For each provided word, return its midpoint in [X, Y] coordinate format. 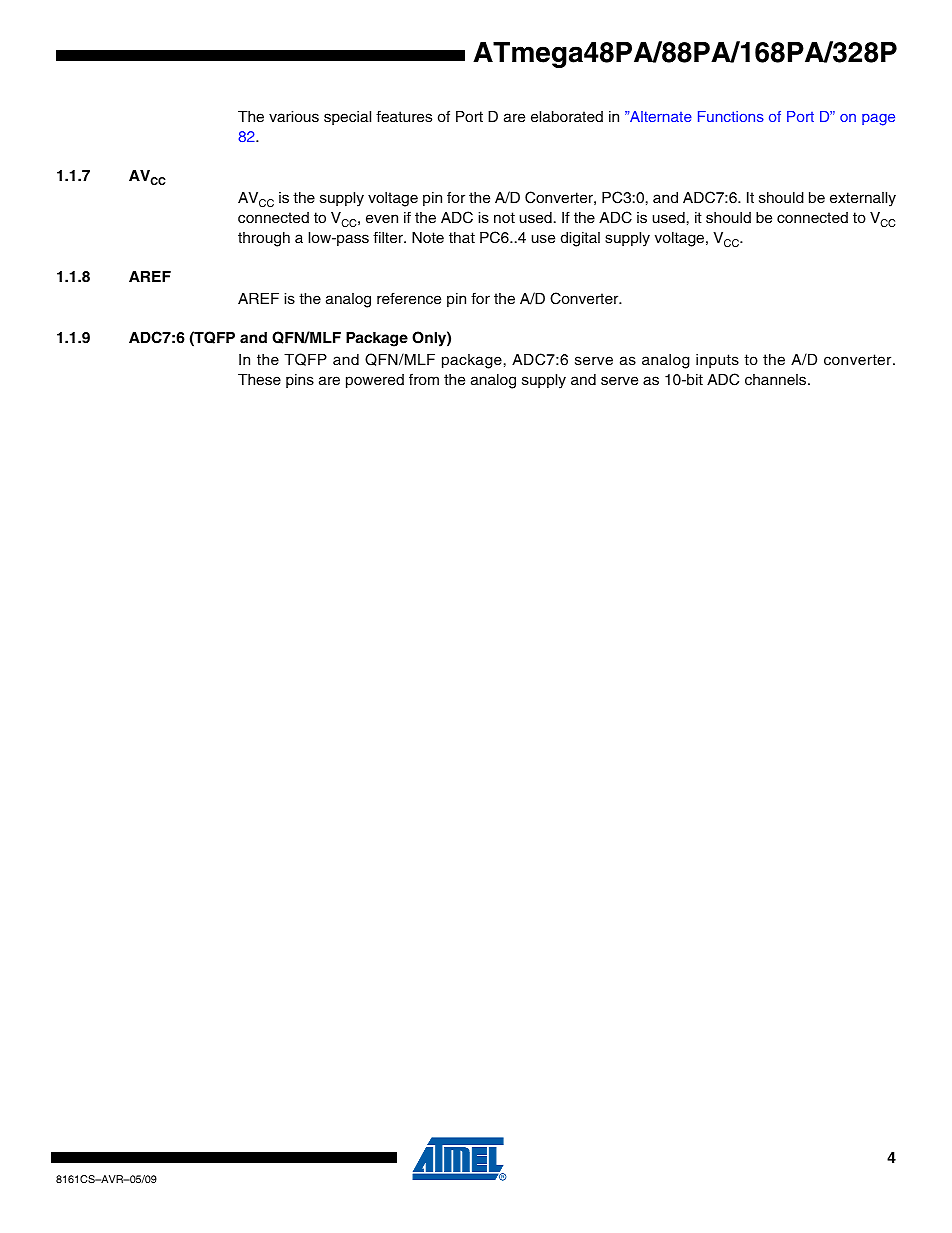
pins [300, 381]
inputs [717, 361]
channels [777, 380]
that [462, 237]
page [878, 119]
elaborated [567, 117]
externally [863, 199]
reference [409, 298]
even [382, 219]
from [424, 379]
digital [580, 239]
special [347, 118]
